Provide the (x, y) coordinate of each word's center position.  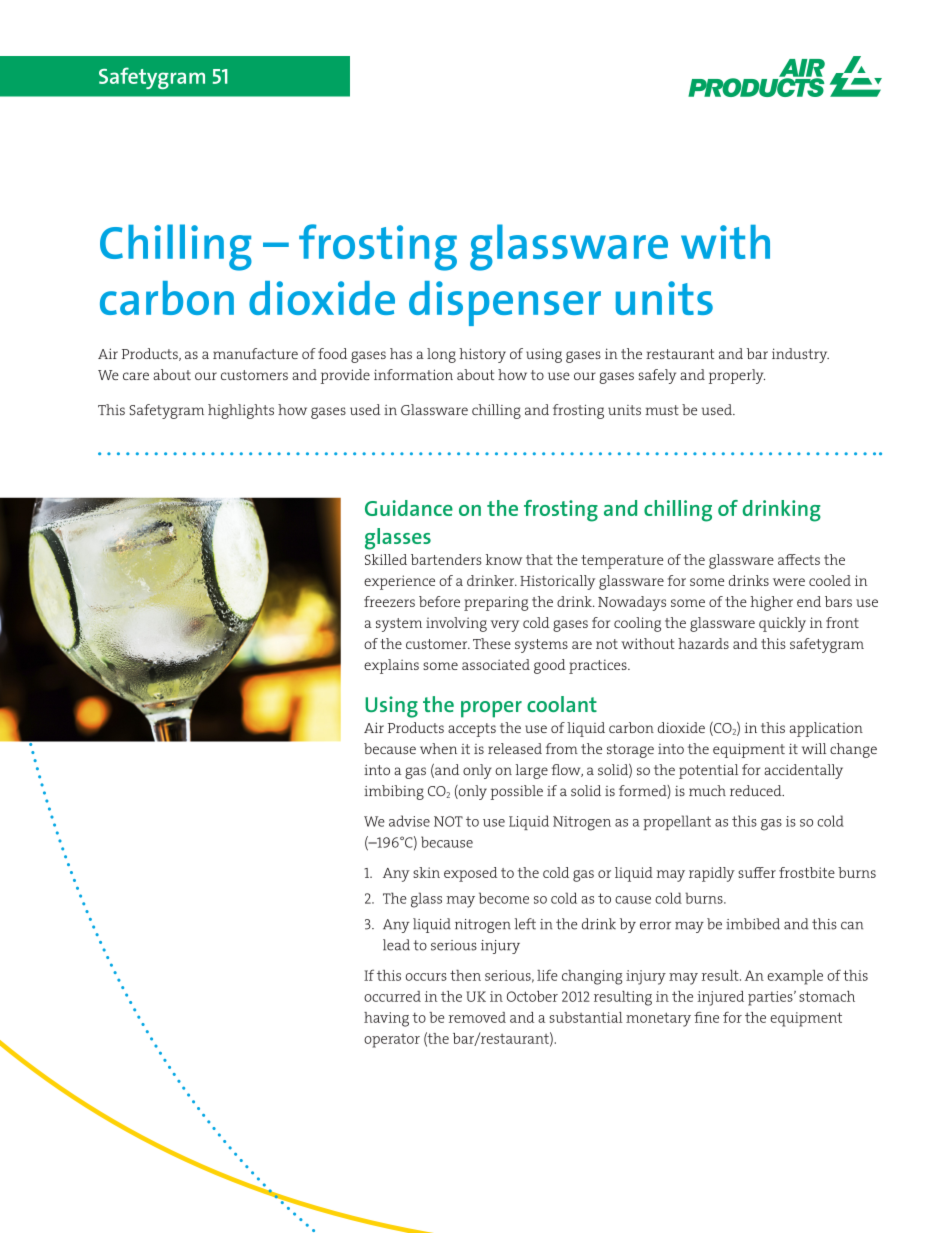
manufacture (255, 353)
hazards (703, 643)
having (386, 1019)
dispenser (505, 303)
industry (800, 355)
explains (391, 666)
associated (496, 664)
